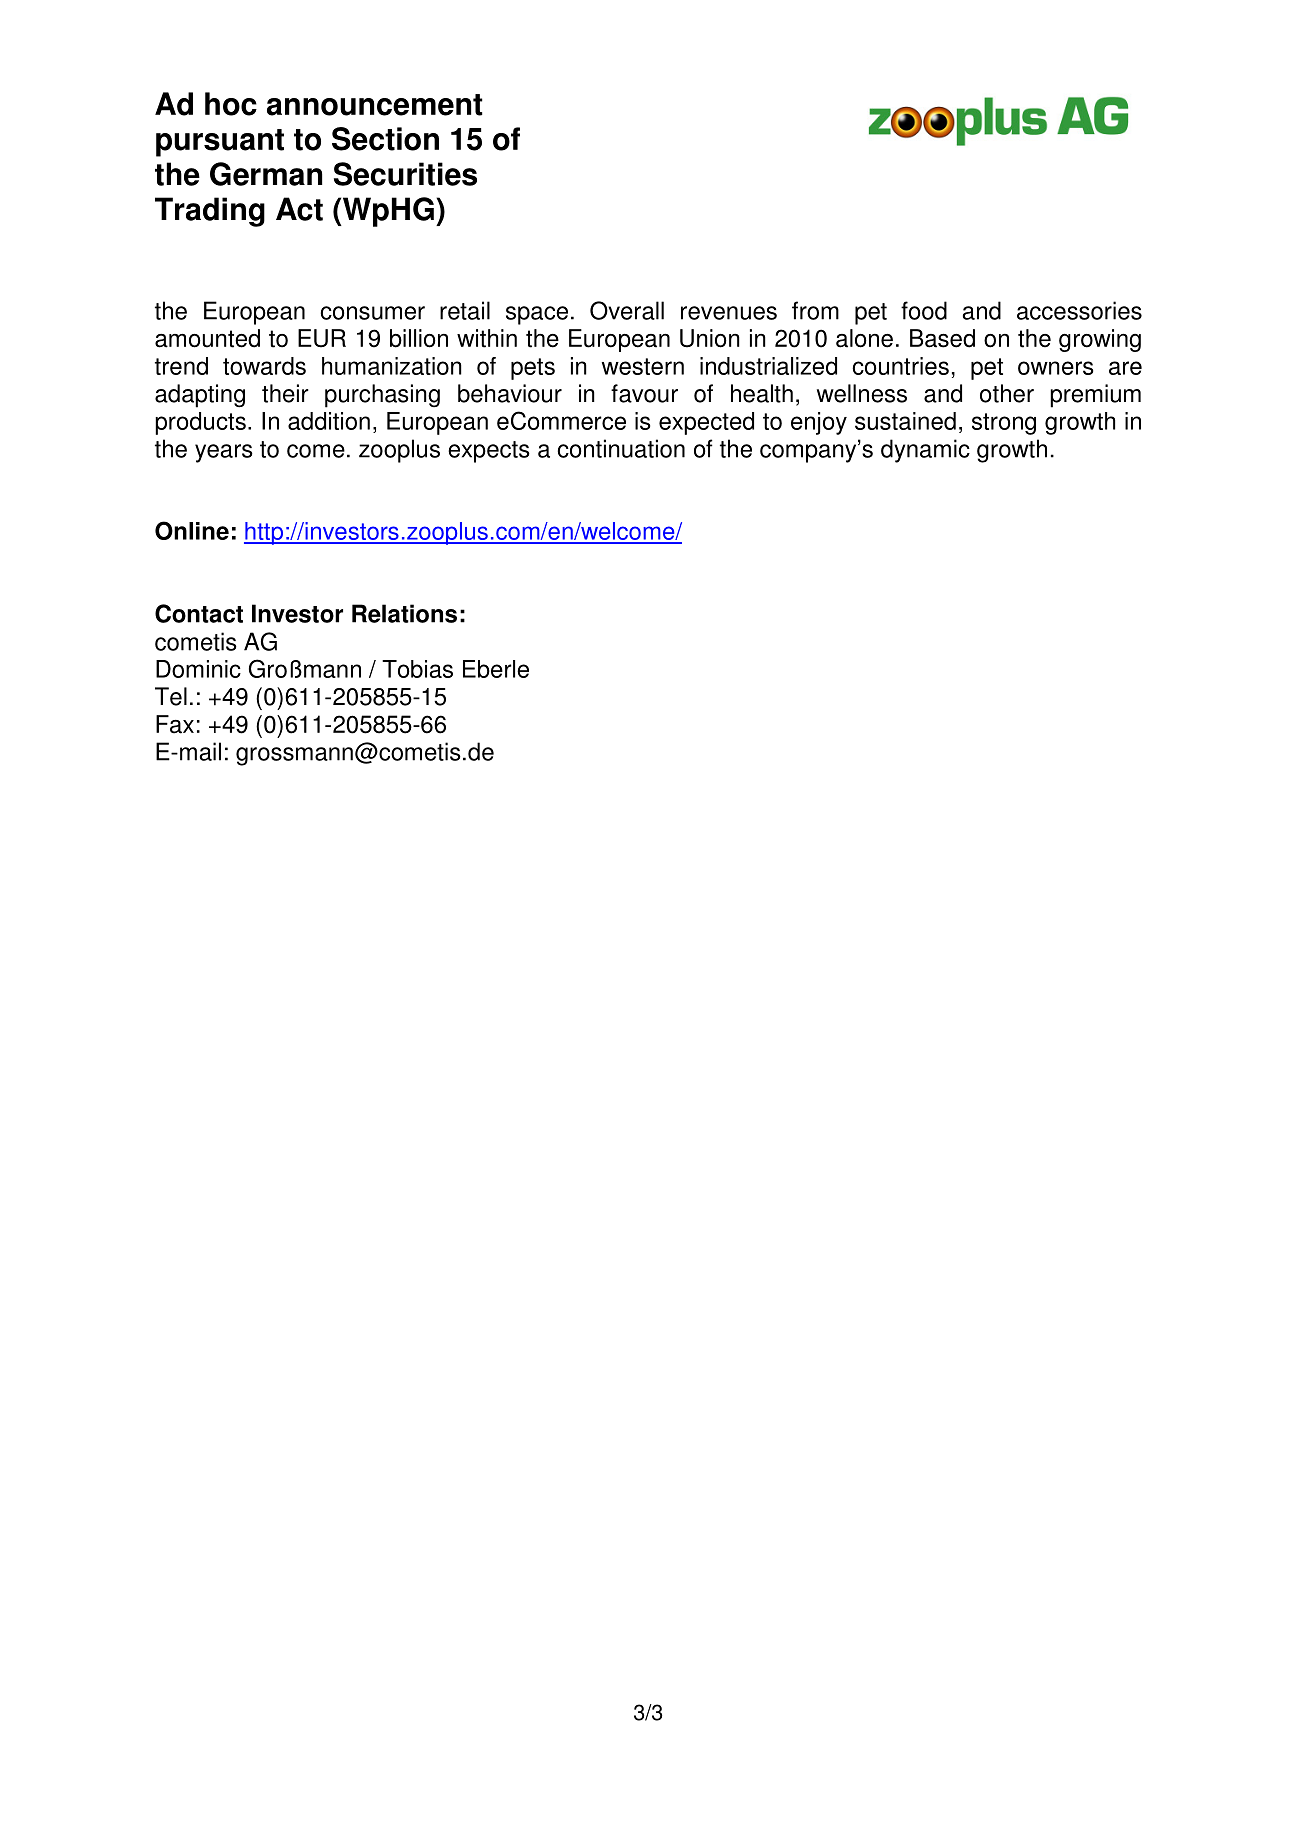 Image resolution: width=1296 pixels, height=1835 pixels. I want to click on food, so click(924, 310).
